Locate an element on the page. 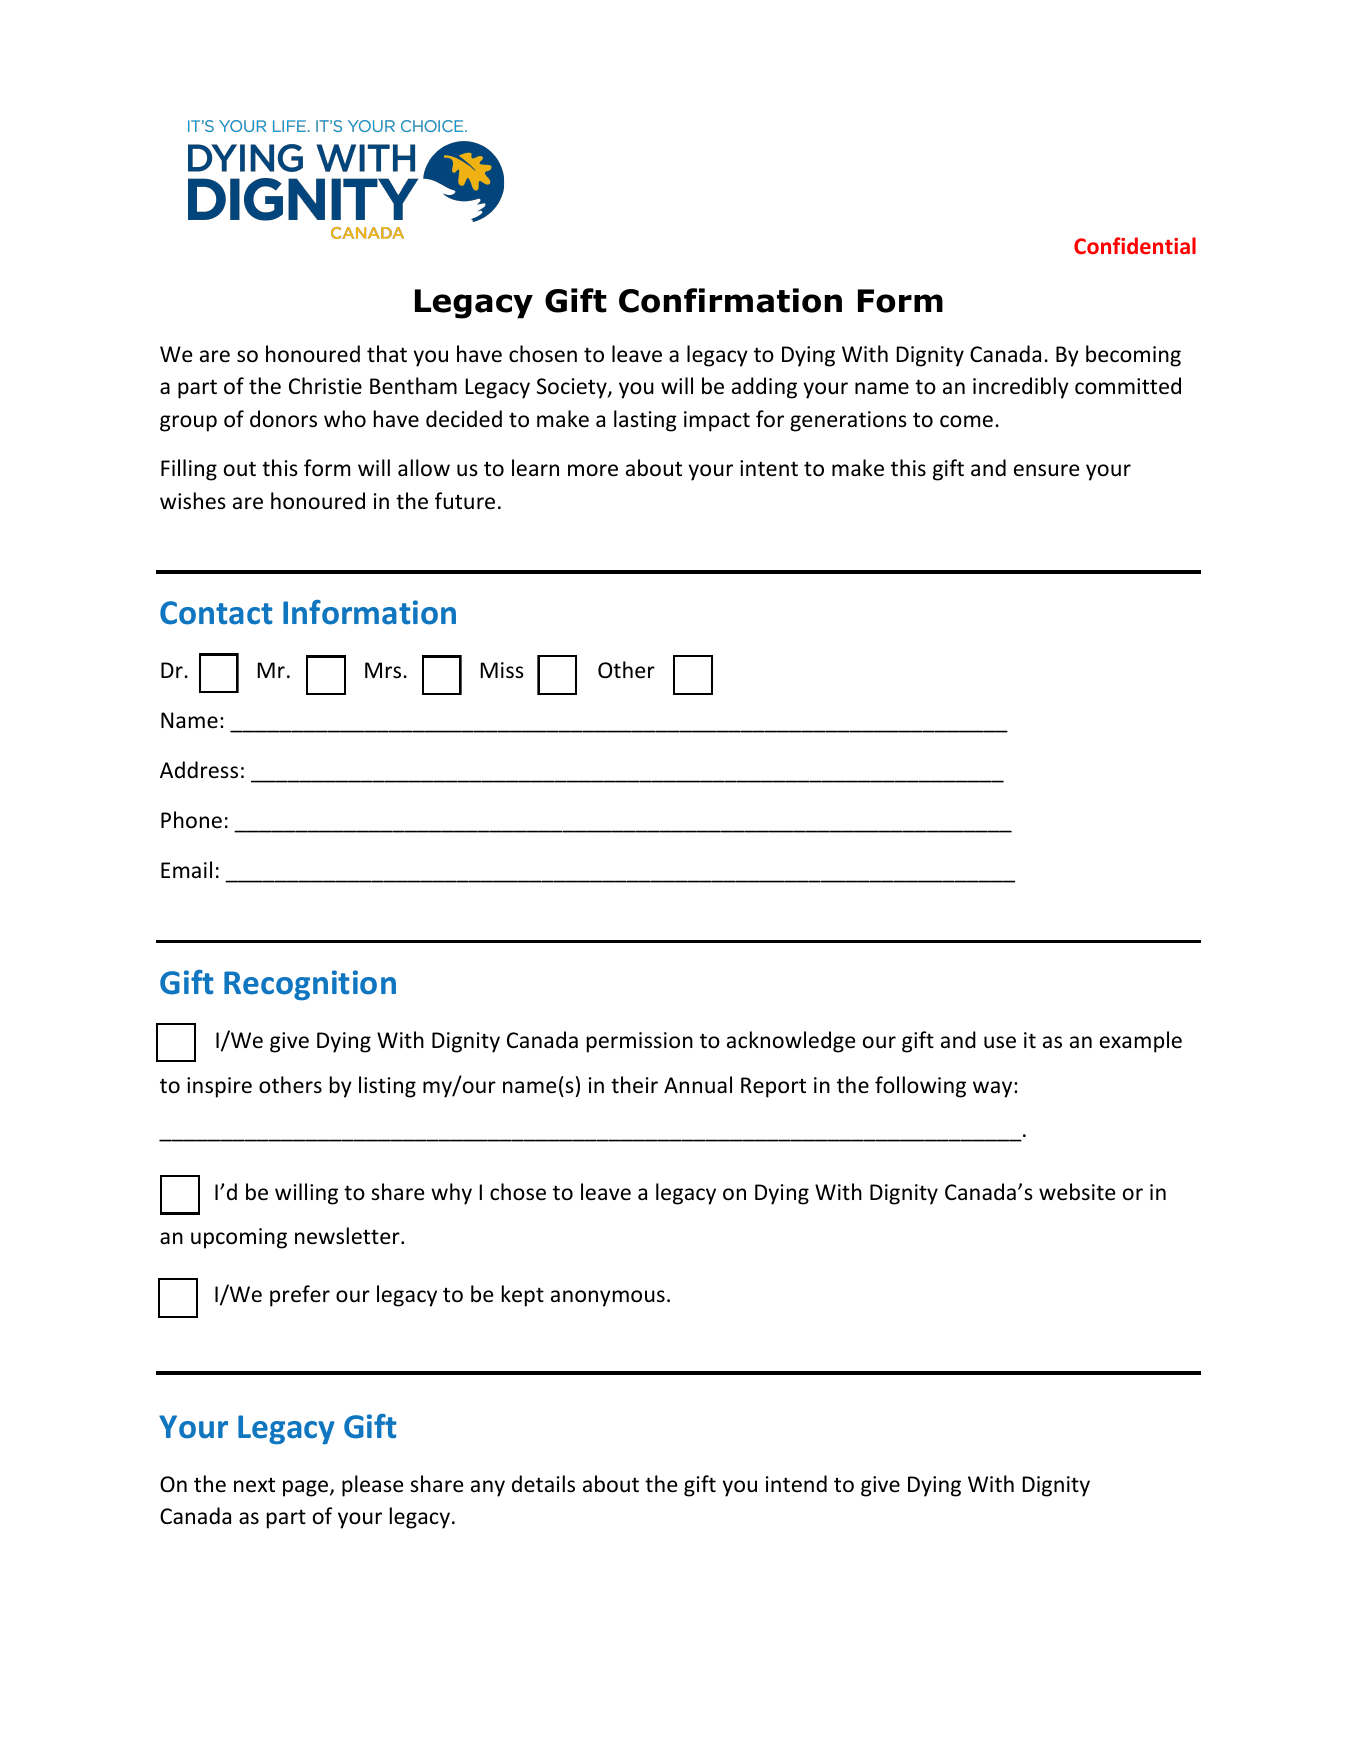 The width and height of the page is (1357, 1757). Confirmation is located at coordinates (730, 300).
